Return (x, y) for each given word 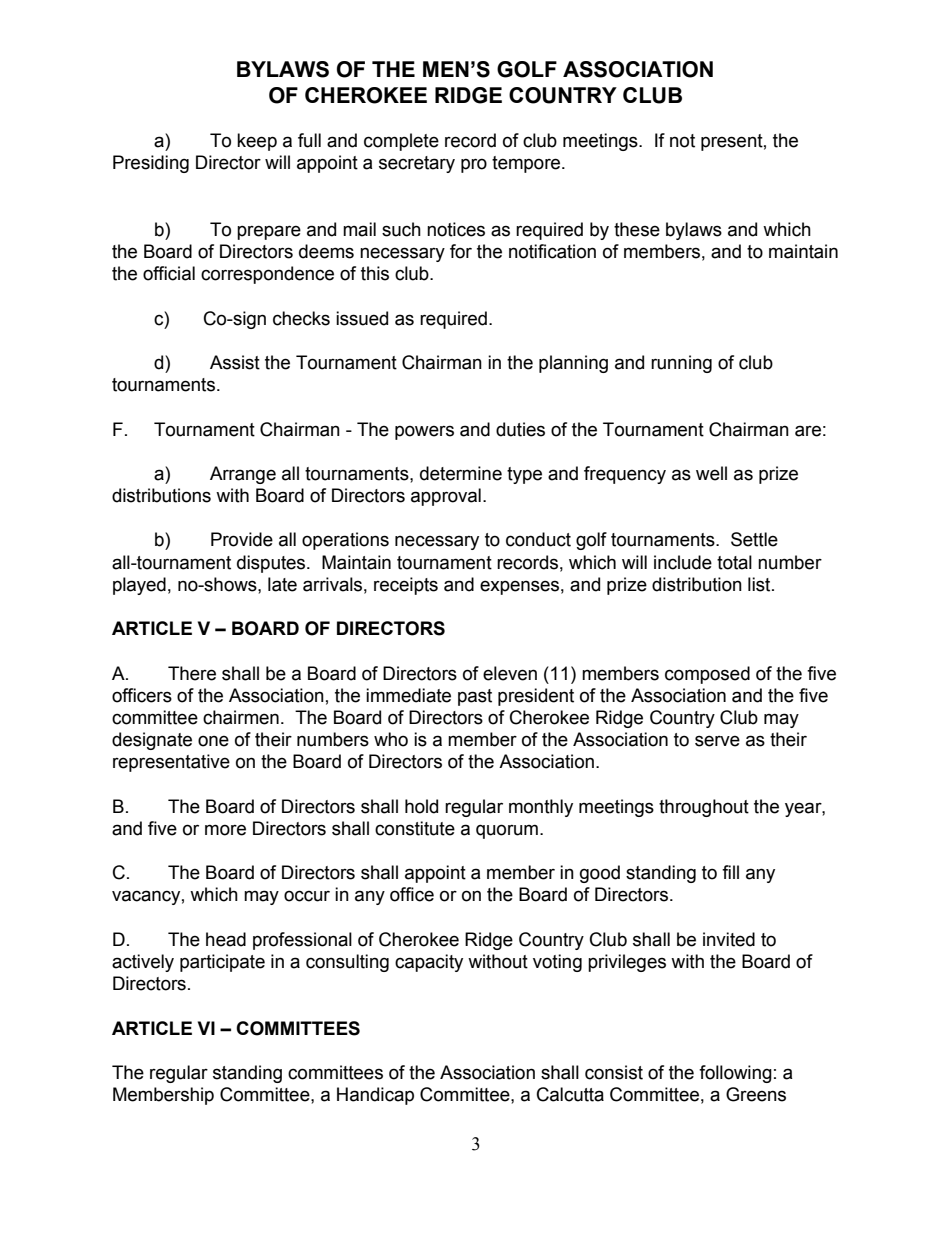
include (683, 562)
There (192, 673)
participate (222, 963)
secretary (417, 164)
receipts (406, 586)
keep (257, 142)
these (637, 229)
